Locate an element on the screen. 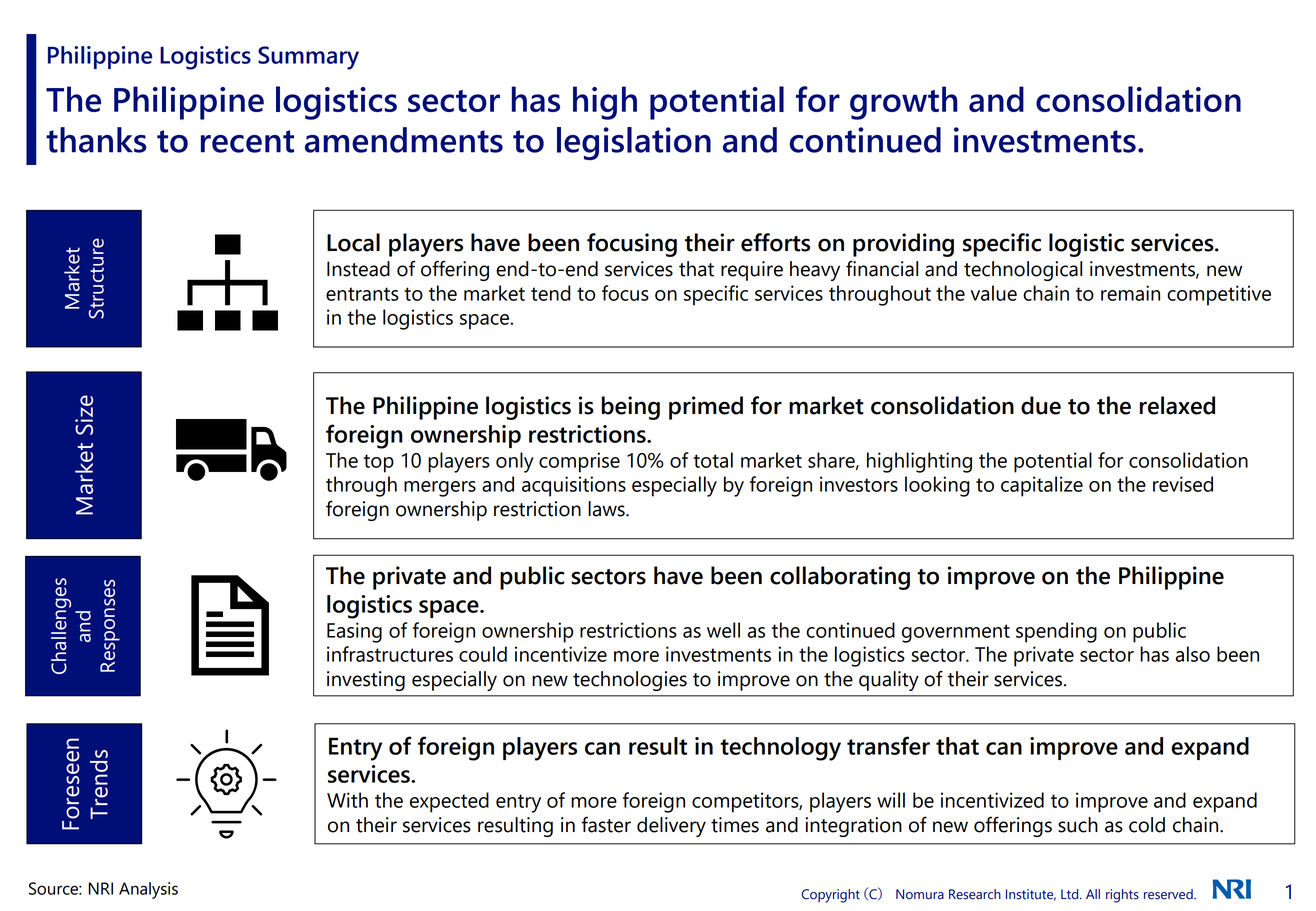  technologies is located at coordinates (630, 681).
